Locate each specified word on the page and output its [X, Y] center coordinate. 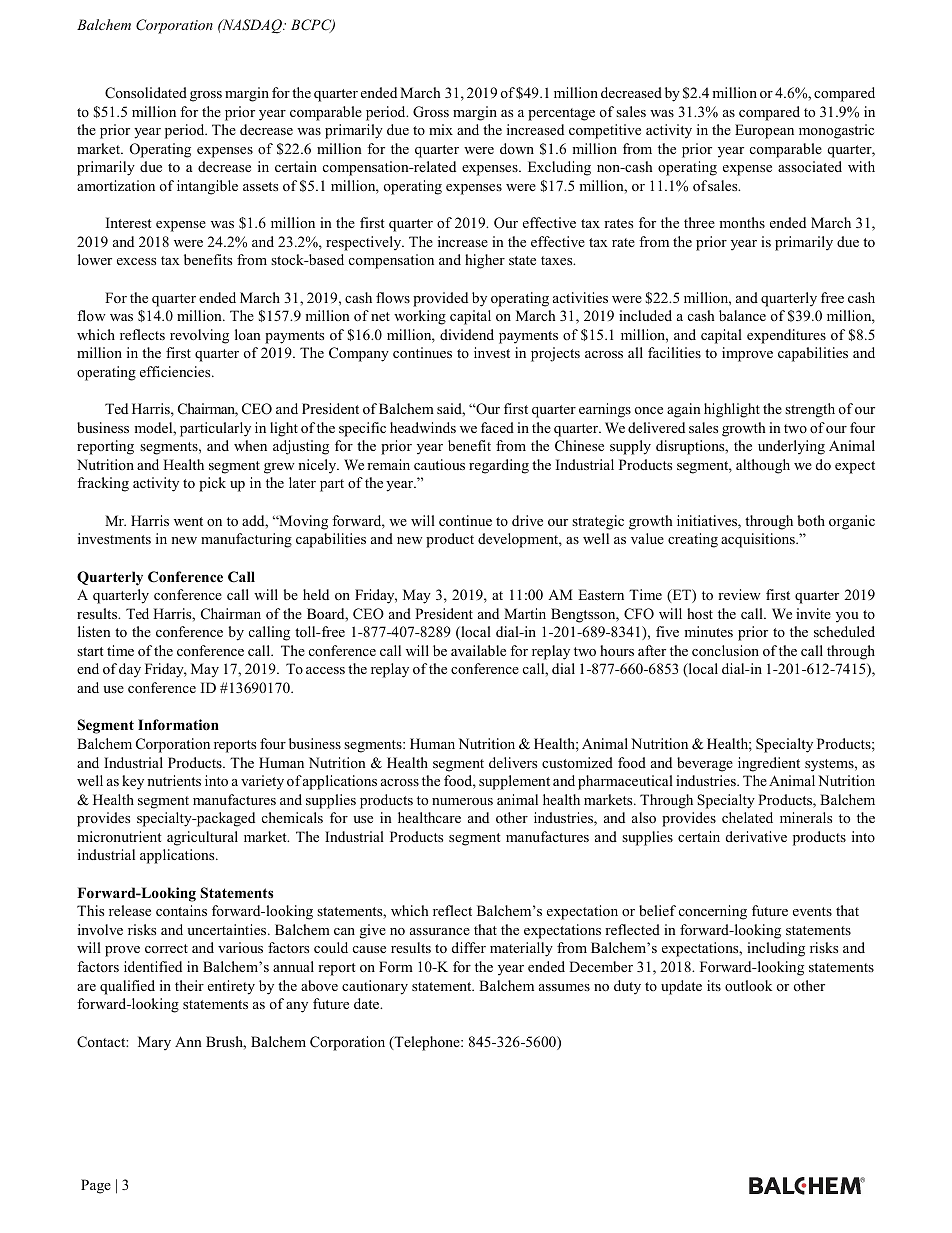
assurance [440, 931]
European [764, 131]
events [812, 911]
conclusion [725, 650]
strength [810, 410]
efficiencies [176, 371]
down [517, 148]
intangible [207, 187]
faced [497, 427]
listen [94, 631]
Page [96, 1186]
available [478, 650]
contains [181, 910]
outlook [748, 985]
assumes [564, 987]
